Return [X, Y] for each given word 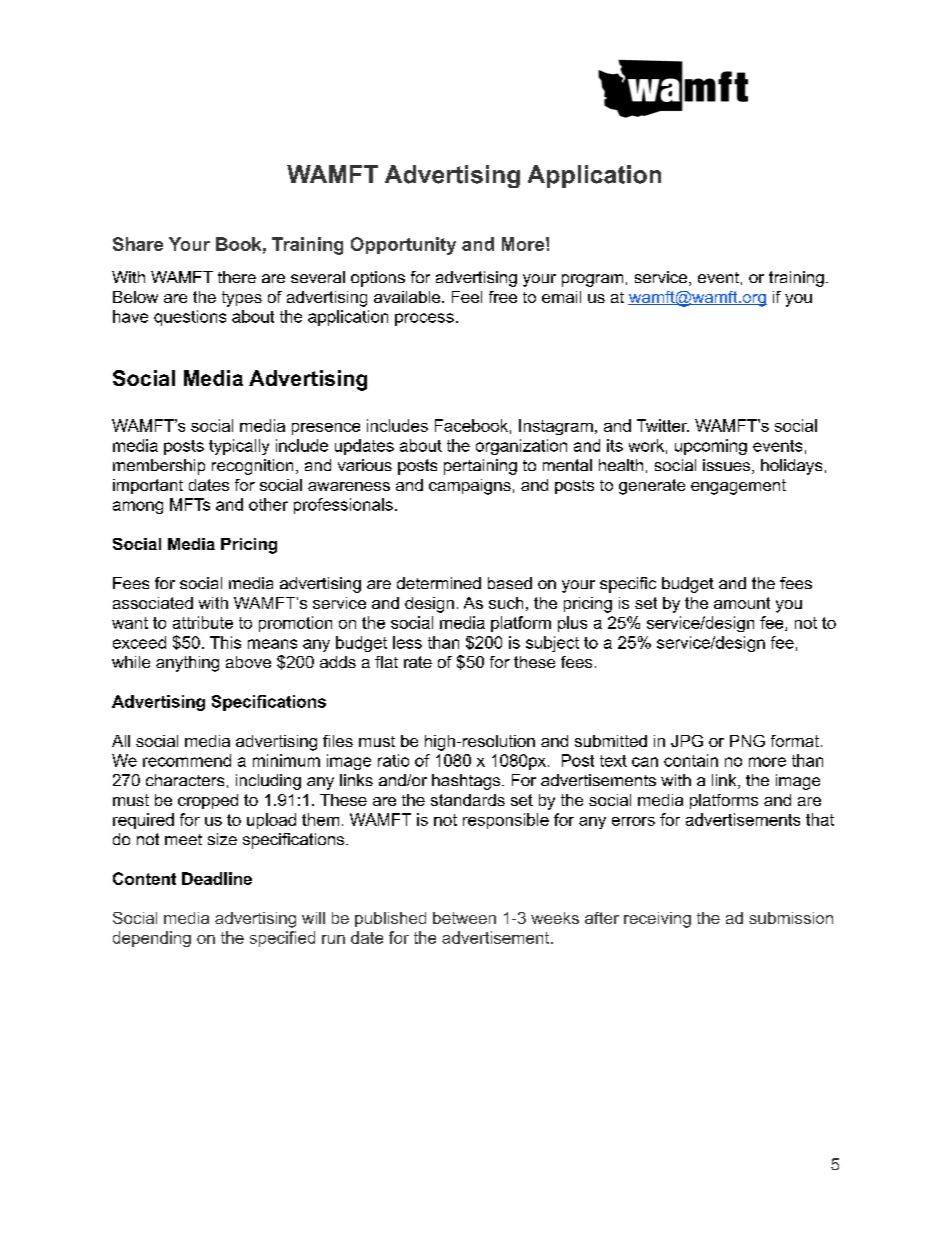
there [237, 277]
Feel [467, 297]
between [464, 918]
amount [742, 603]
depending [152, 939]
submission [791, 918]
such [506, 603]
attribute [203, 622]
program [592, 280]
